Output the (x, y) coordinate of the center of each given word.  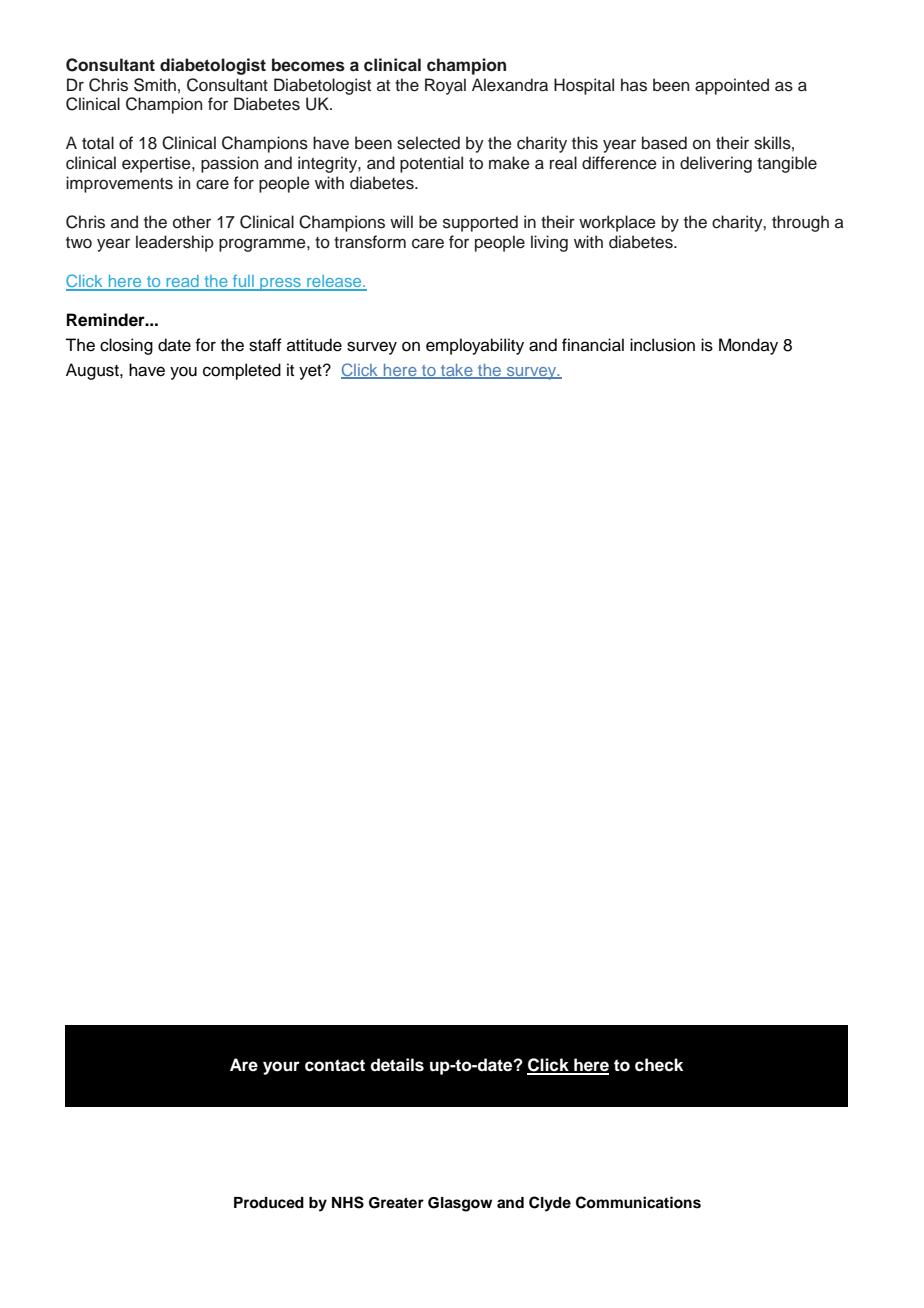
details (397, 1065)
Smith (155, 85)
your (281, 1068)
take (457, 371)
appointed (732, 86)
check (659, 1065)
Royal (445, 86)
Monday (748, 346)
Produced (269, 1202)
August (93, 371)
